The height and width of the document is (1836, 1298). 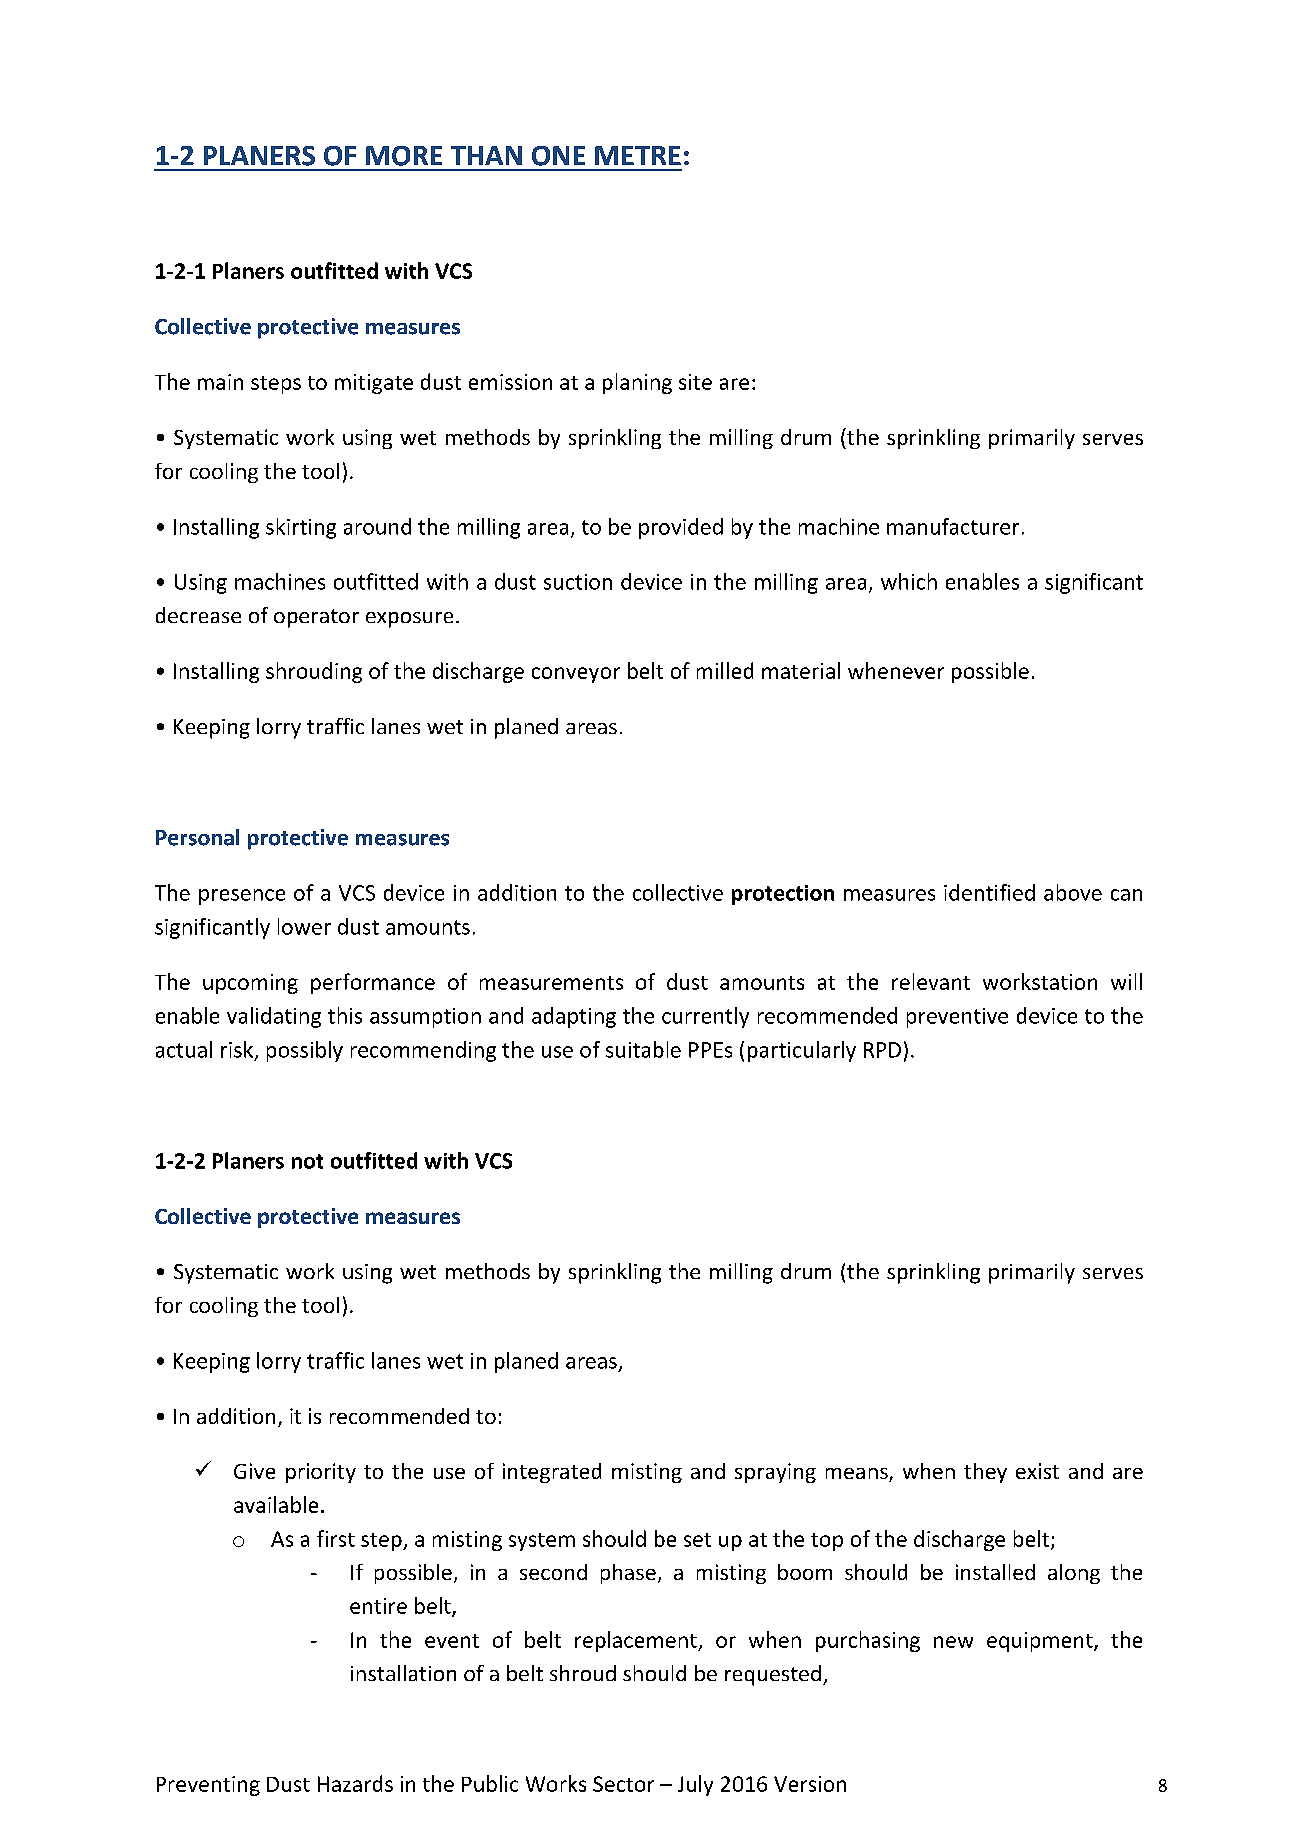 What do you see at coordinates (250, 984) in the document?
I see `upcoming` at bounding box center [250, 984].
